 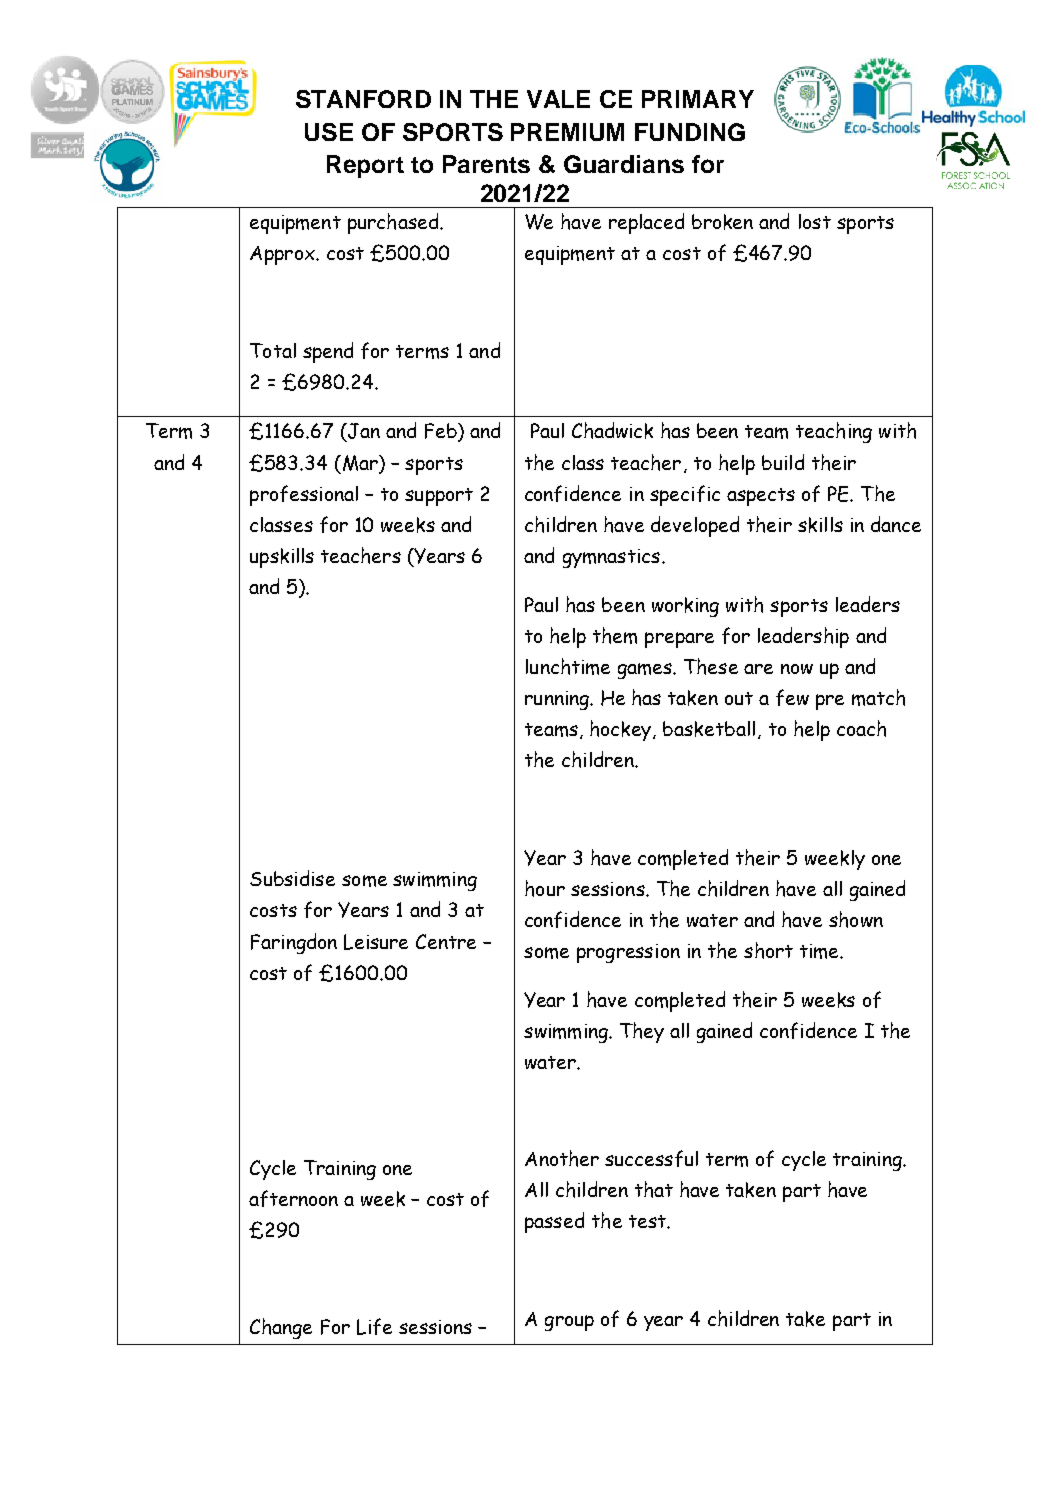 I want to click on USE, so click(x=329, y=132).
